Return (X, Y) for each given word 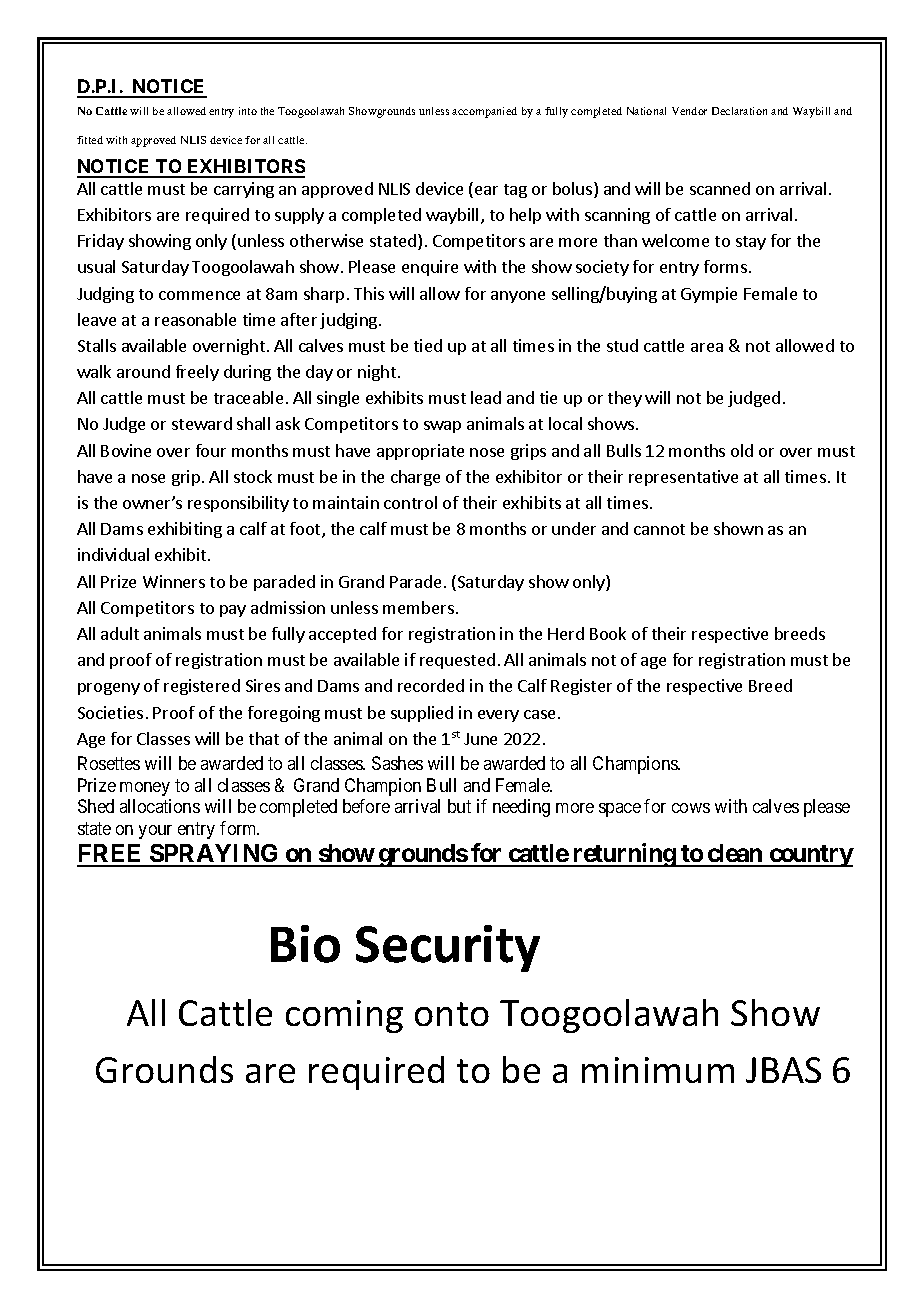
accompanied (484, 112)
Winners (174, 581)
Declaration (739, 111)
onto (452, 1014)
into (248, 111)
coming (344, 1016)
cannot (659, 529)
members (418, 607)
